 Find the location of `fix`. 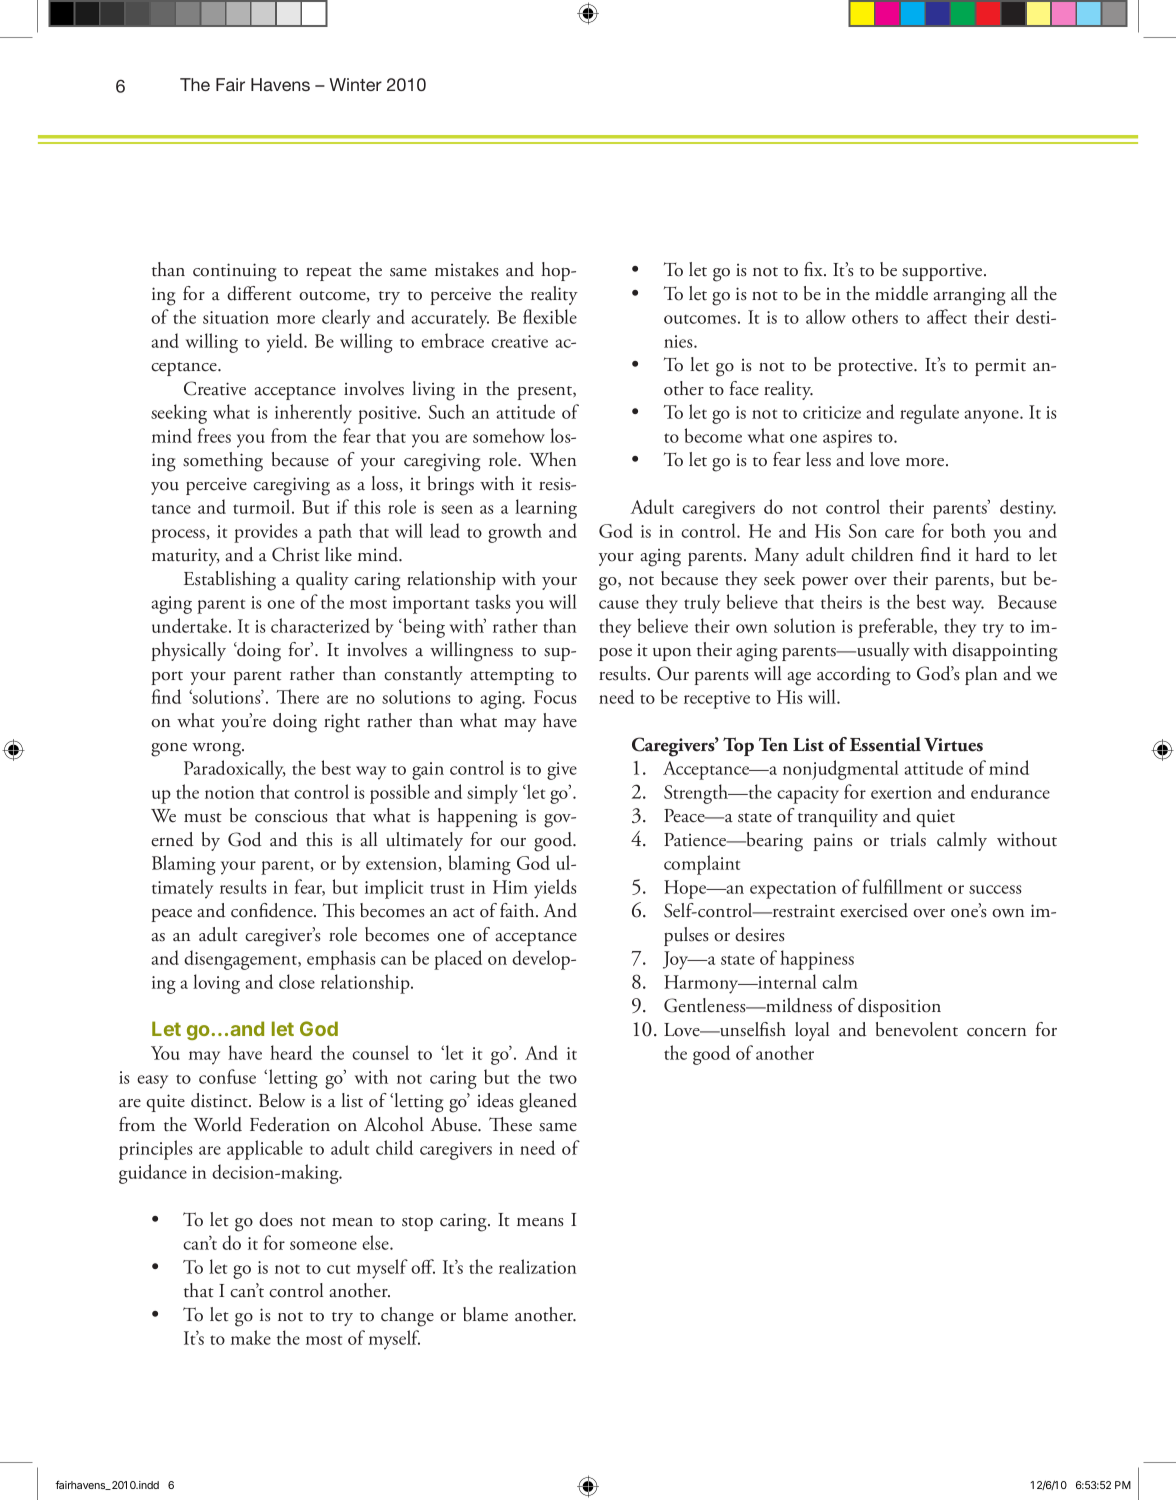

fix is located at coordinates (814, 269).
